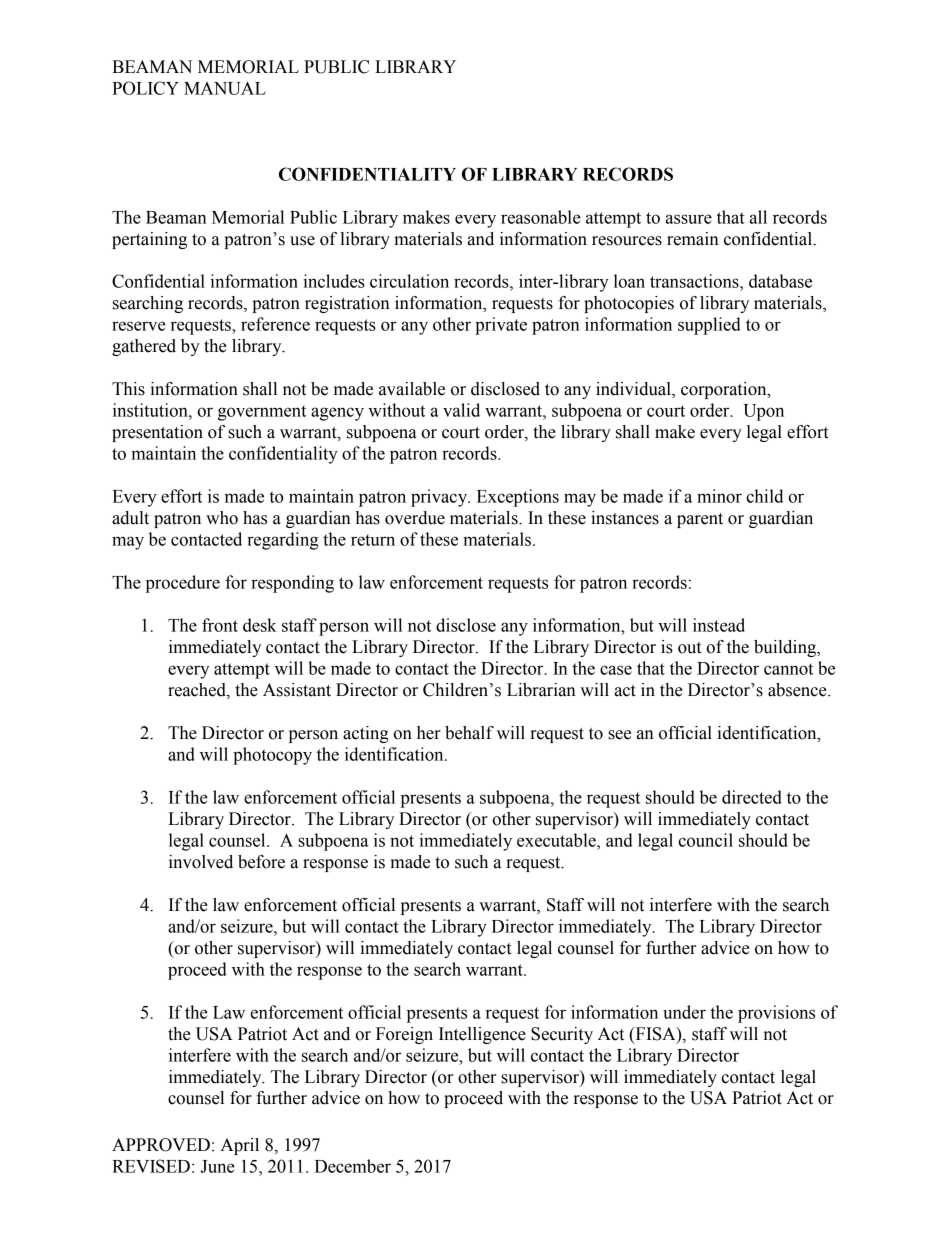 This screenshot has width=952, height=1233. I want to click on front, so click(220, 625).
